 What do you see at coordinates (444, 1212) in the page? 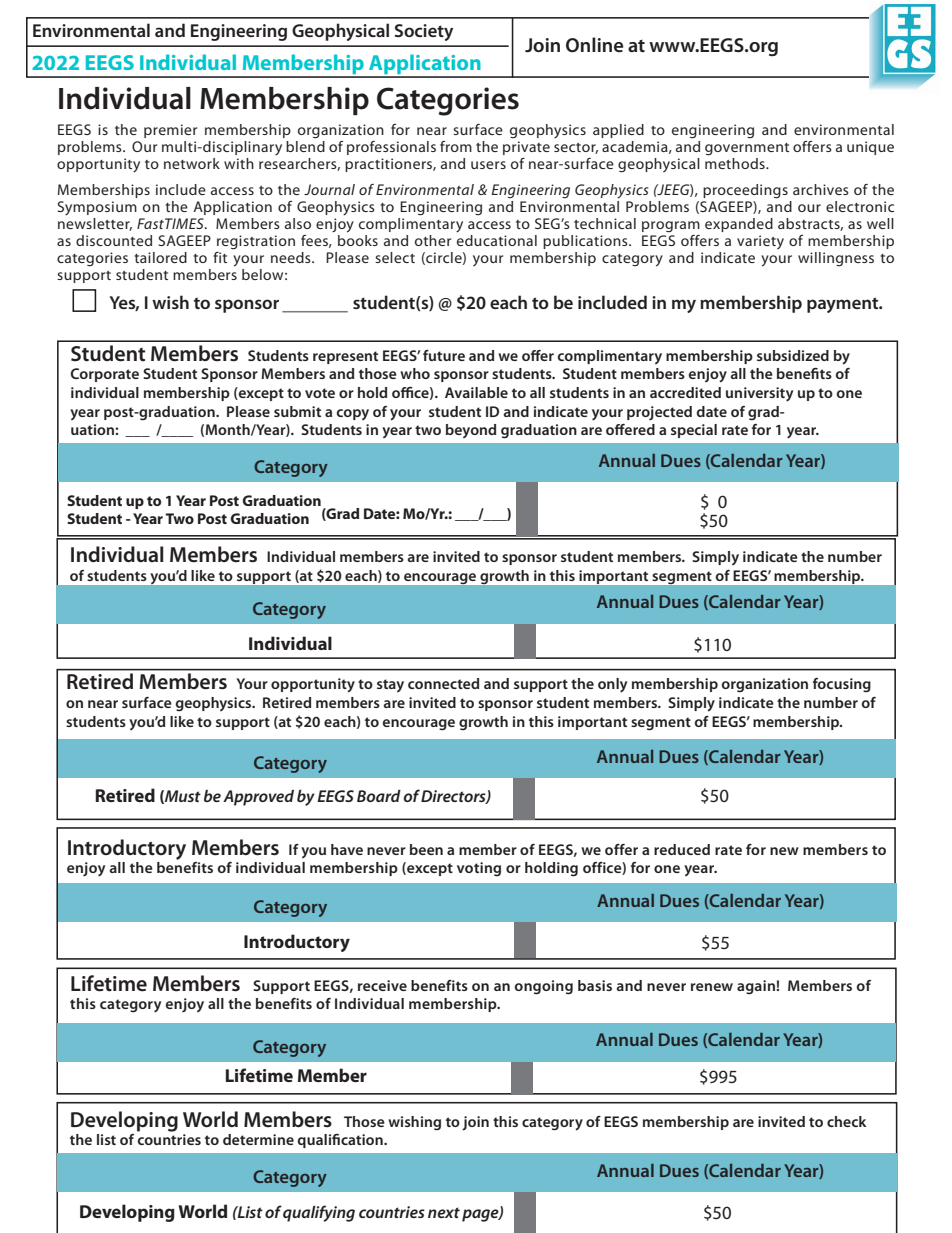
I see `next` at bounding box center [444, 1212].
